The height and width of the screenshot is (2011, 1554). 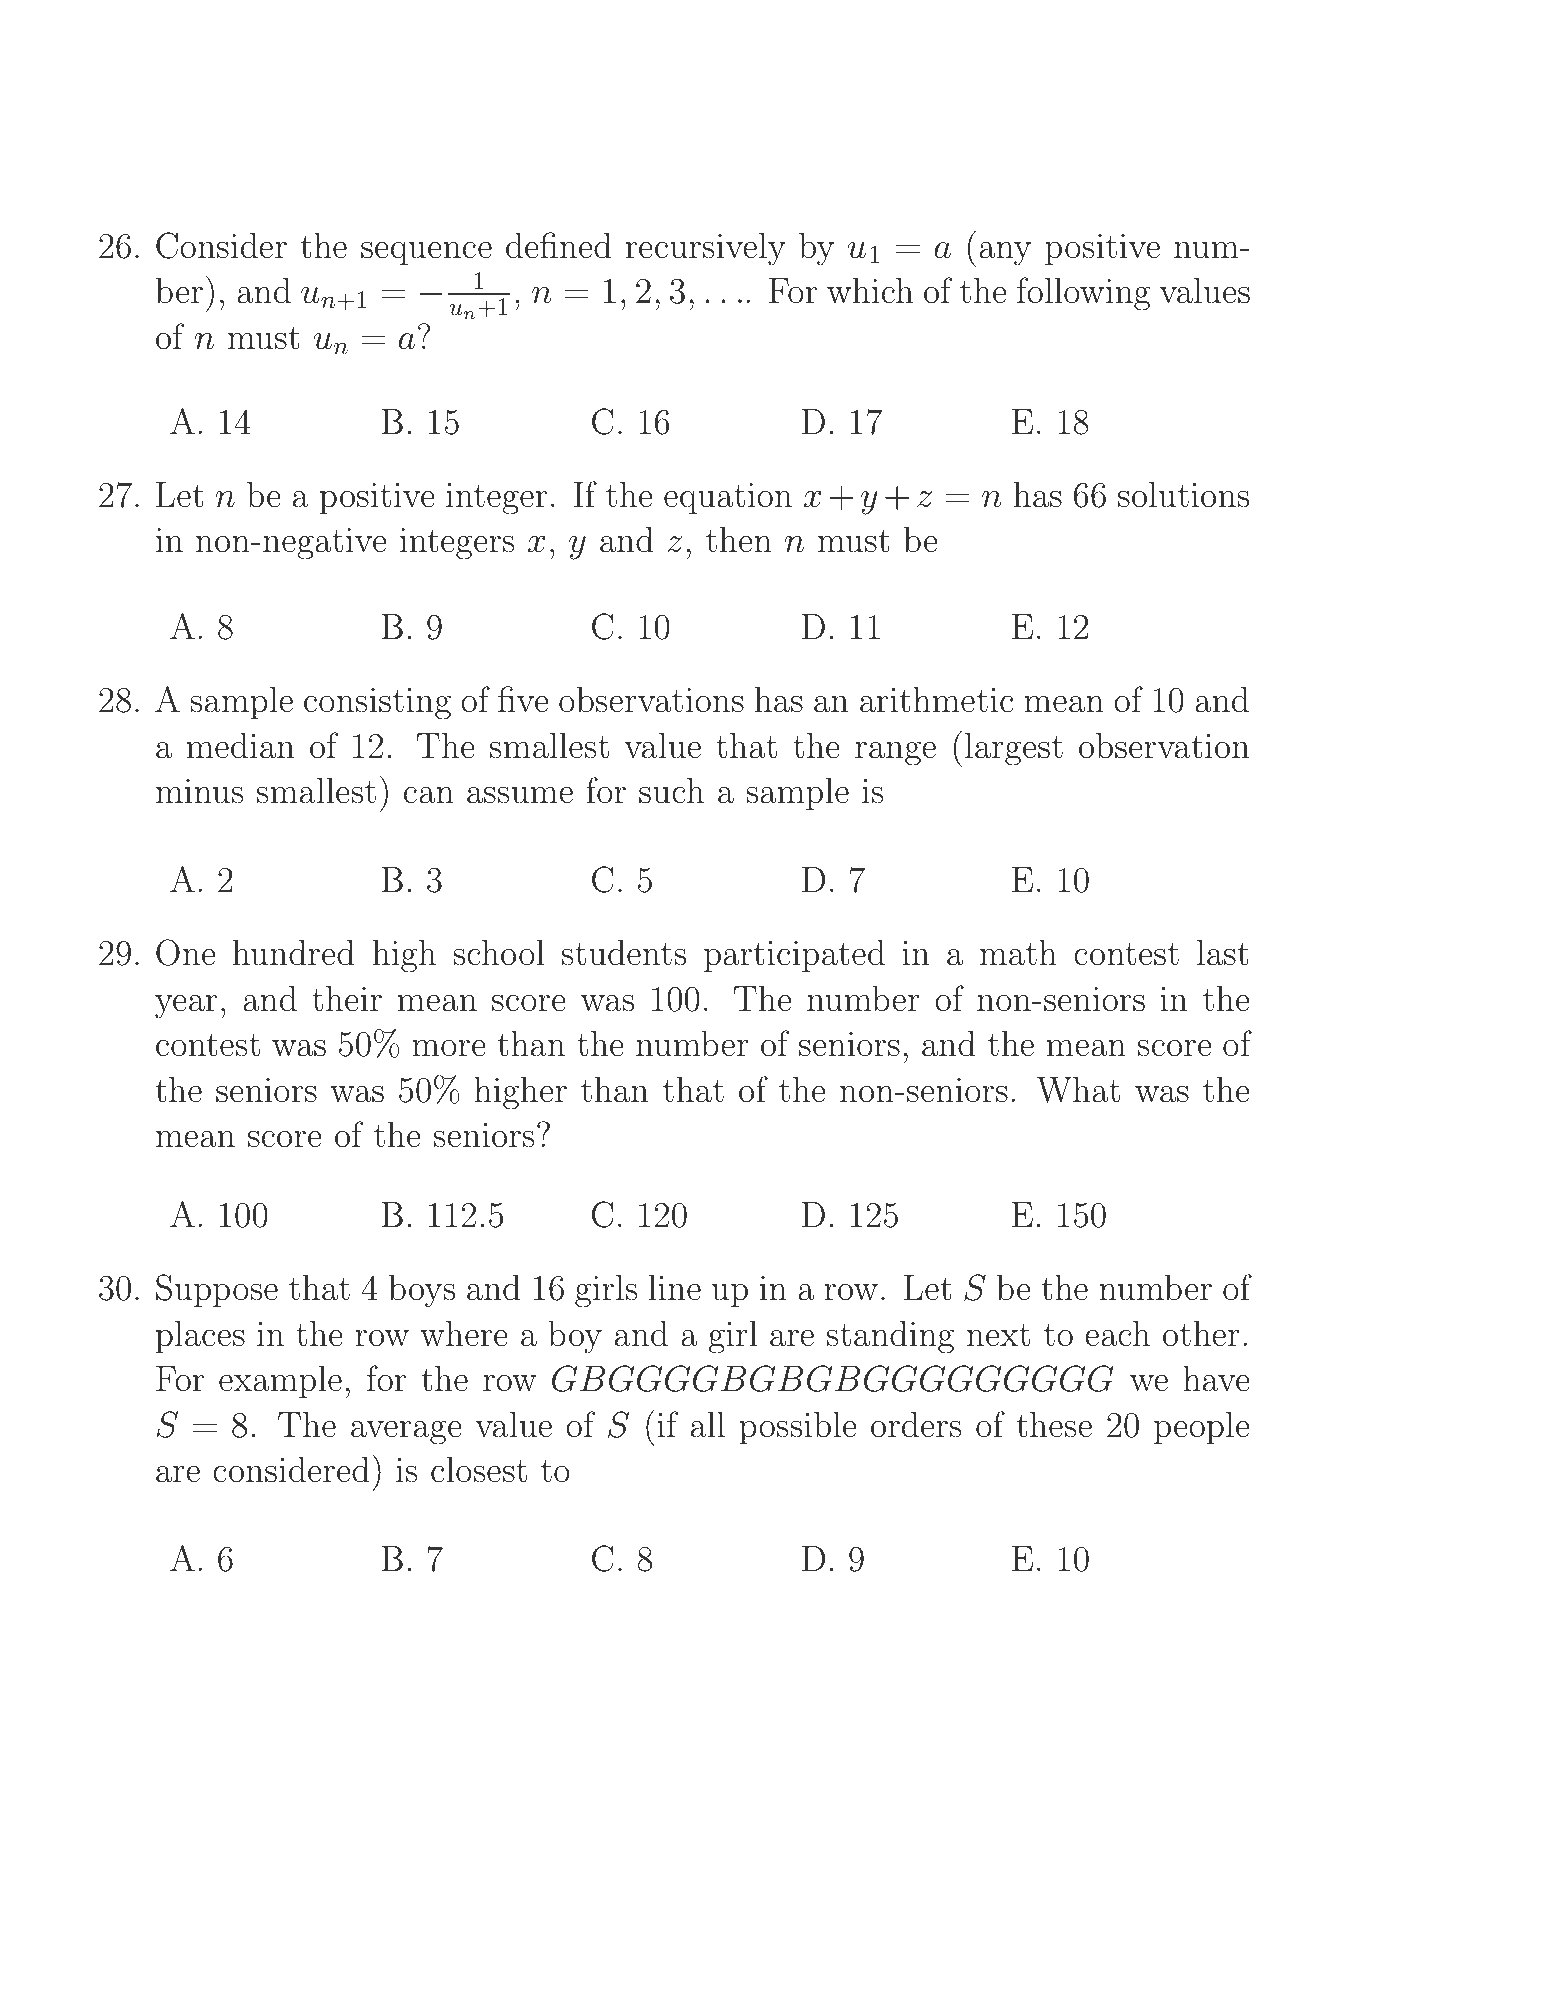 I want to click on five, so click(x=523, y=699).
